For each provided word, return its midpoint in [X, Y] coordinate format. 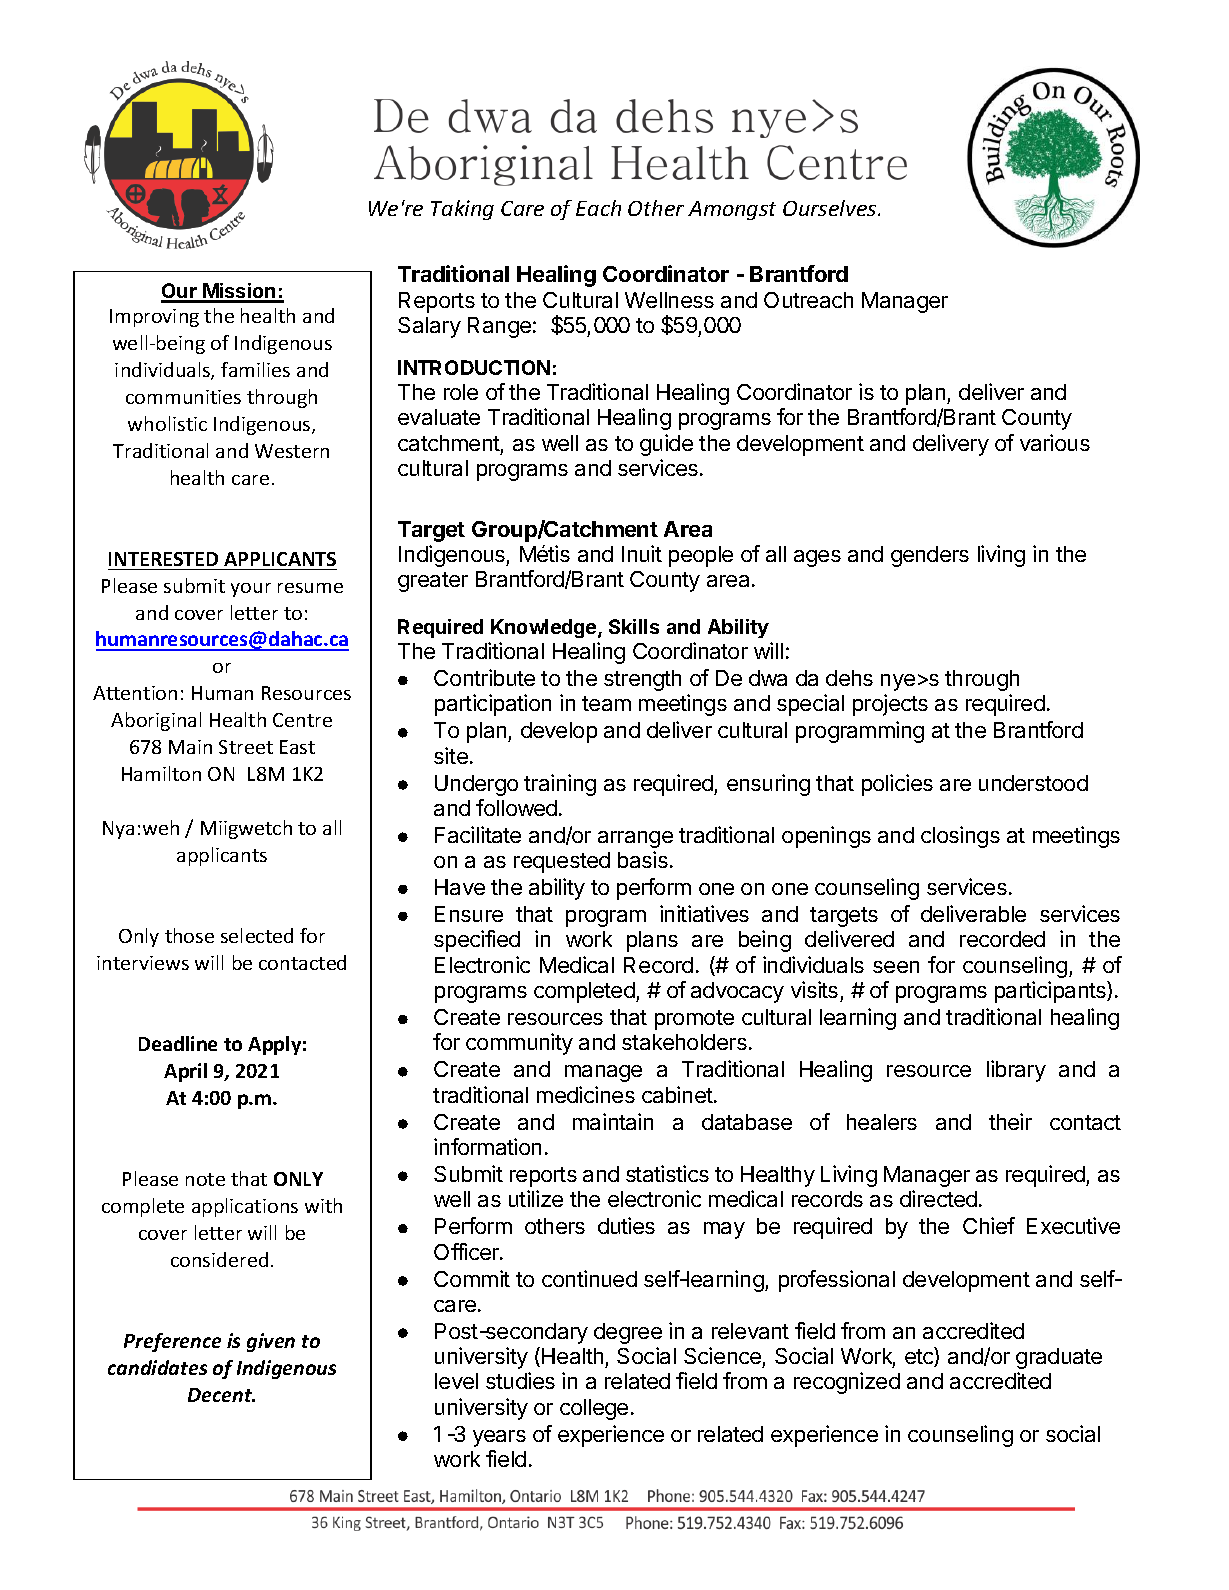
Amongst [732, 210]
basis [643, 859]
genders [930, 556]
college [594, 1409]
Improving [154, 318]
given [271, 1342]
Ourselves [831, 208]
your [251, 590]
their [1010, 1121]
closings [960, 837]
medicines [586, 1094]
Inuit [642, 553]
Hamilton [161, 773]
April [185, 1072]
